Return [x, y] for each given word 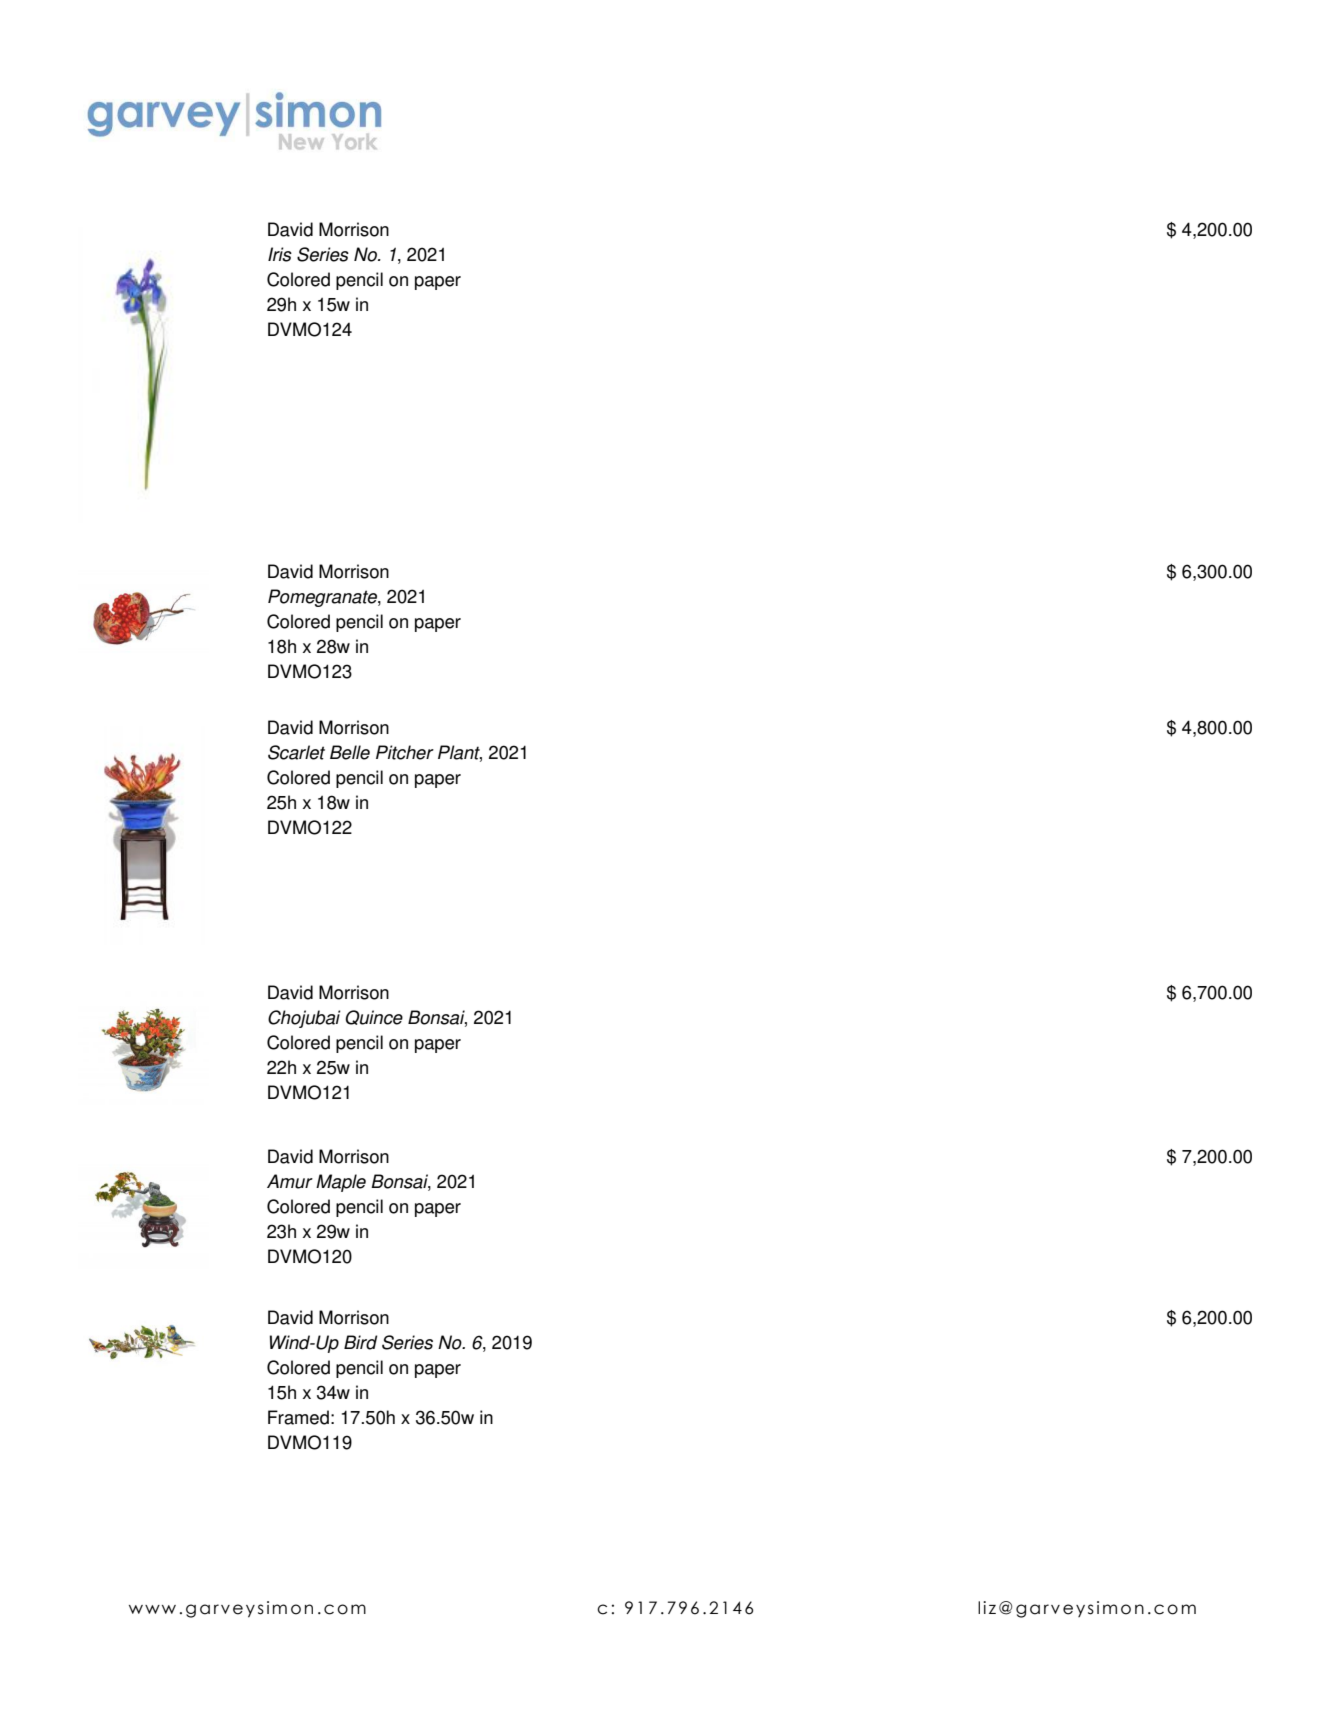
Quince [374, 1017]
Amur [290, 1181]
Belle [350, 752]
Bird [360, 1342]
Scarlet [296, 752]
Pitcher [405, 752]
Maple [341, 1183]
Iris [280, 254]
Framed [298, 1417]
